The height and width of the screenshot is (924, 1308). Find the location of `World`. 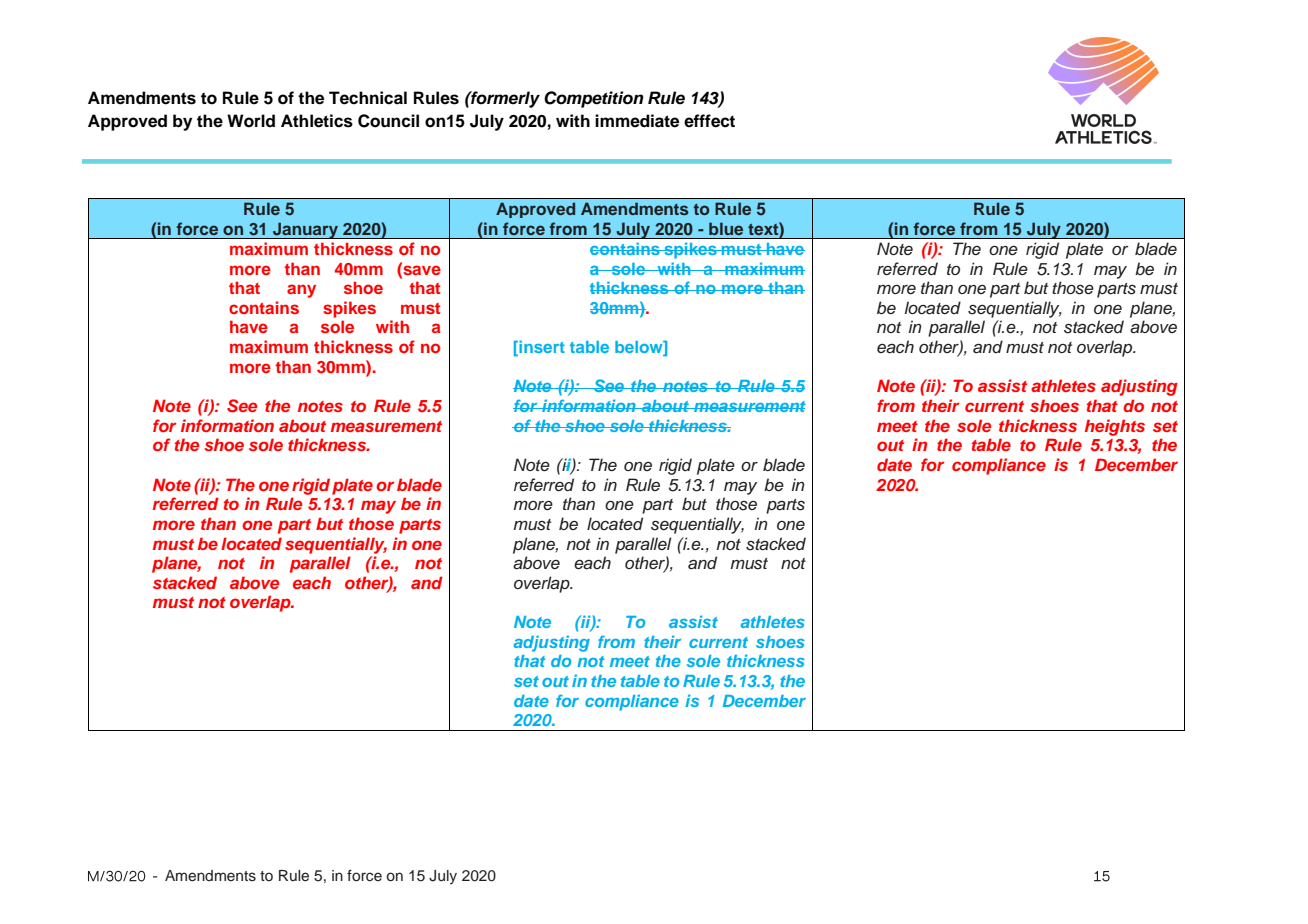

World is located at coordinates (251, 121).
